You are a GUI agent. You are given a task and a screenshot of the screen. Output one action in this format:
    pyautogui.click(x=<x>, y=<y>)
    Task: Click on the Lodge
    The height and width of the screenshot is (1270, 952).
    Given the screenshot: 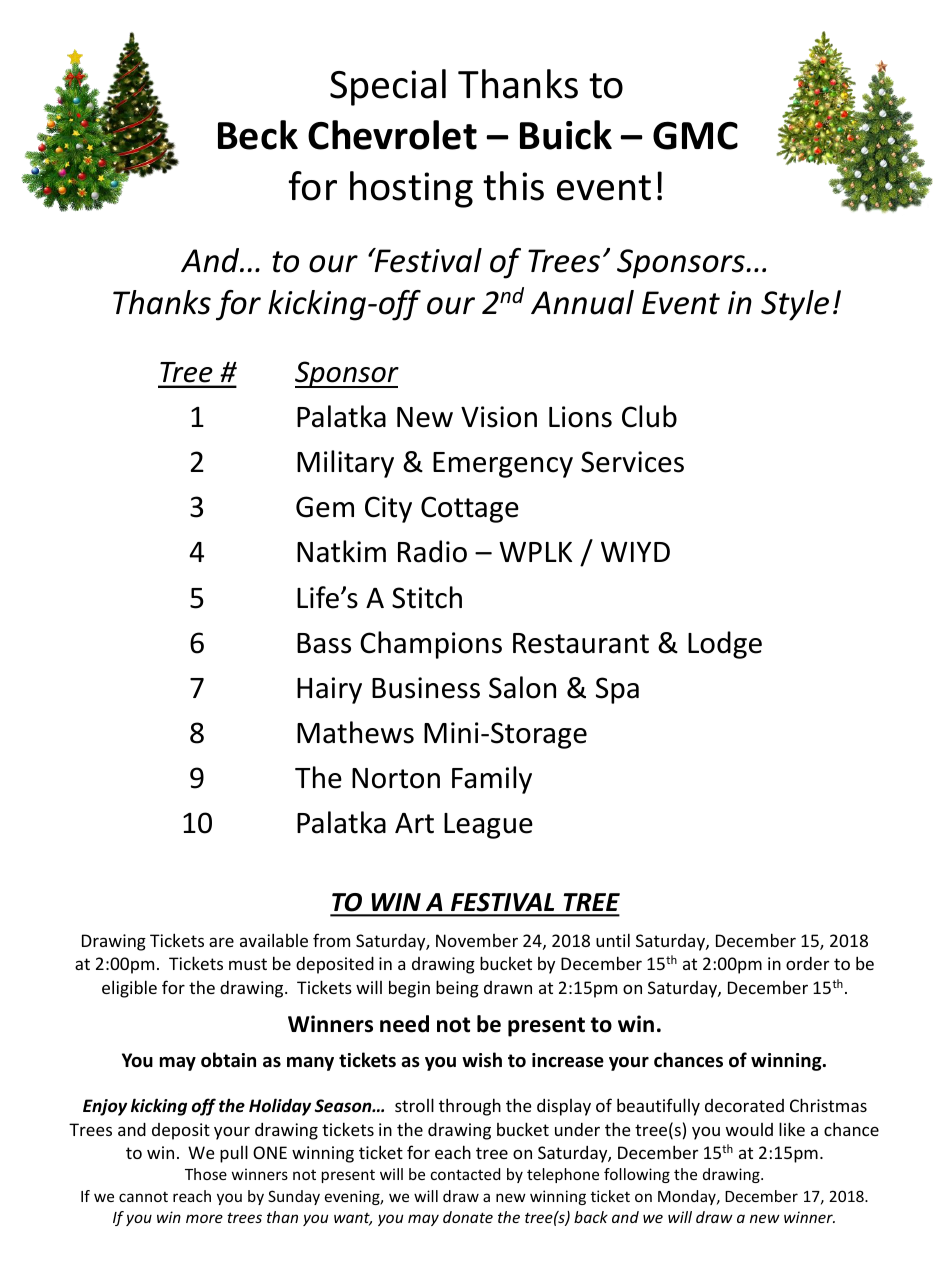 What is the action you would take?
    pyautogui.click(x=725, y=645)
